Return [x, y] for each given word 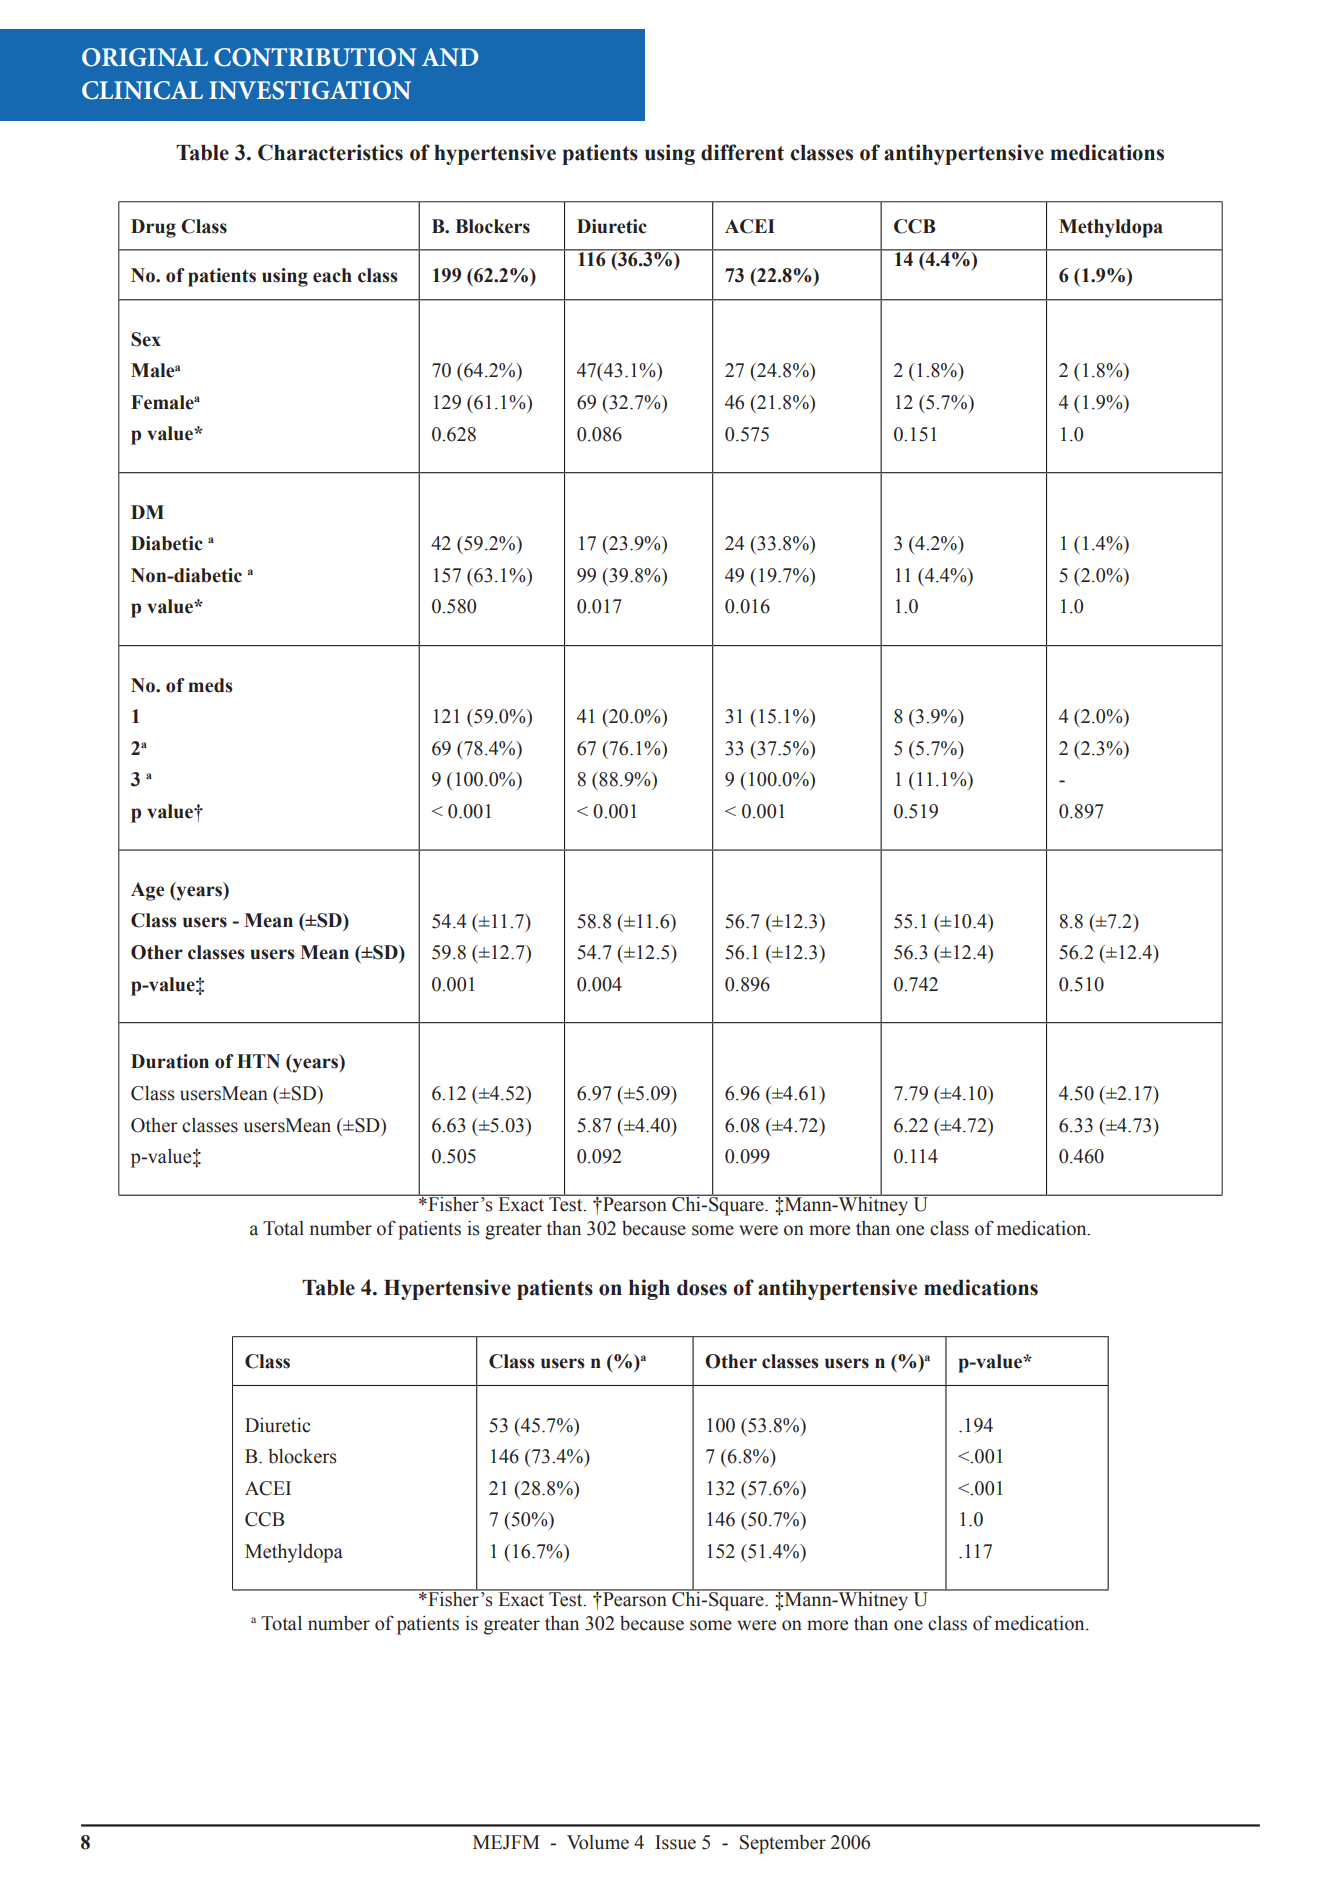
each [332, 275]
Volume [598, 1842]
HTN [258, 1061]
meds [210, 685]
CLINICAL [142, 90]
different [742, 152]
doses [702, 1288]
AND [450, 57]
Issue [675, 1842]
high [649, 1289]
